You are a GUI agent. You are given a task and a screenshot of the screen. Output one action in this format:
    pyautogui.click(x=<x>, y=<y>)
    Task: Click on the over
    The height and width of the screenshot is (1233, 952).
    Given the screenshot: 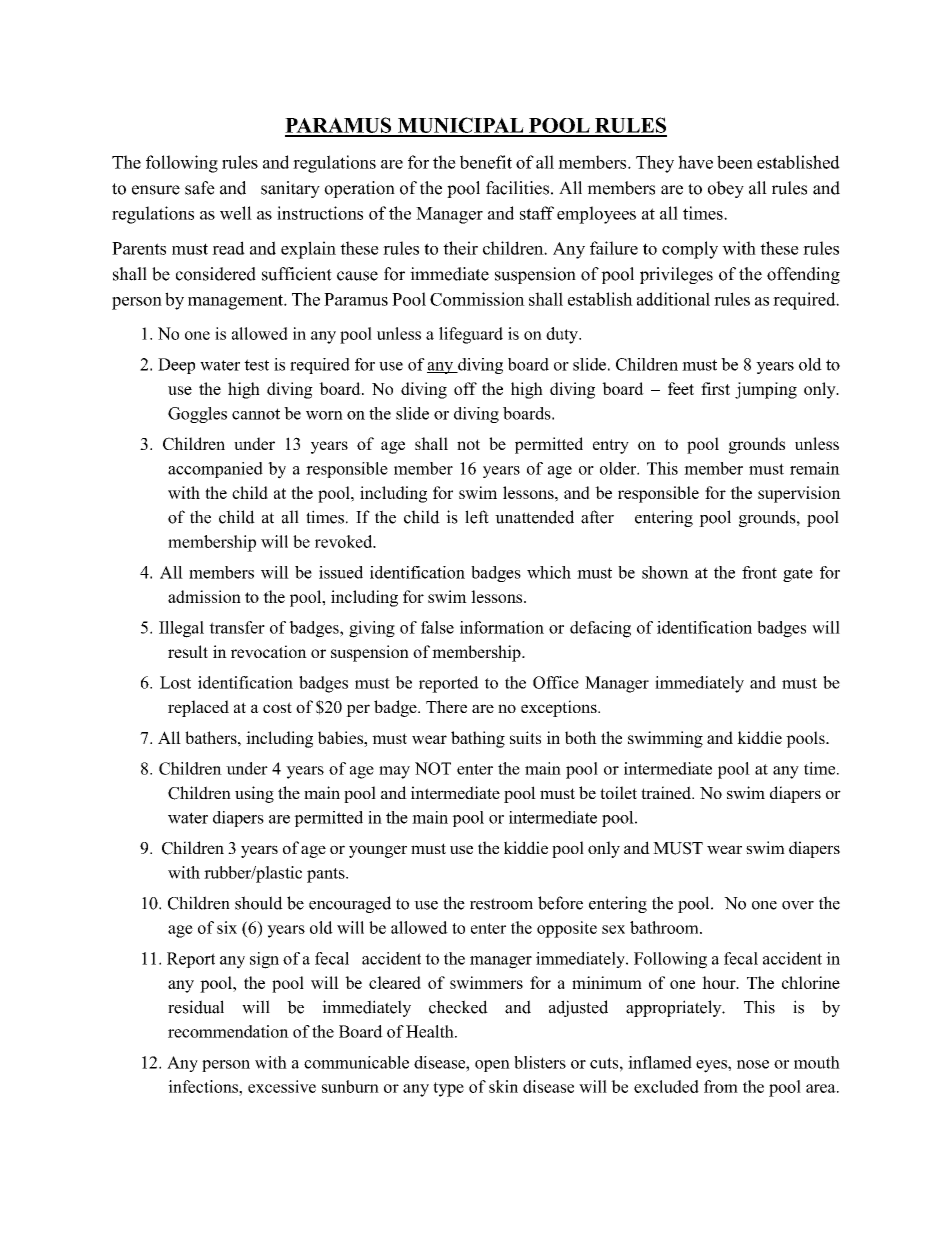 What is the action you would take?
    pyautogui.click(x=798, y=905)
